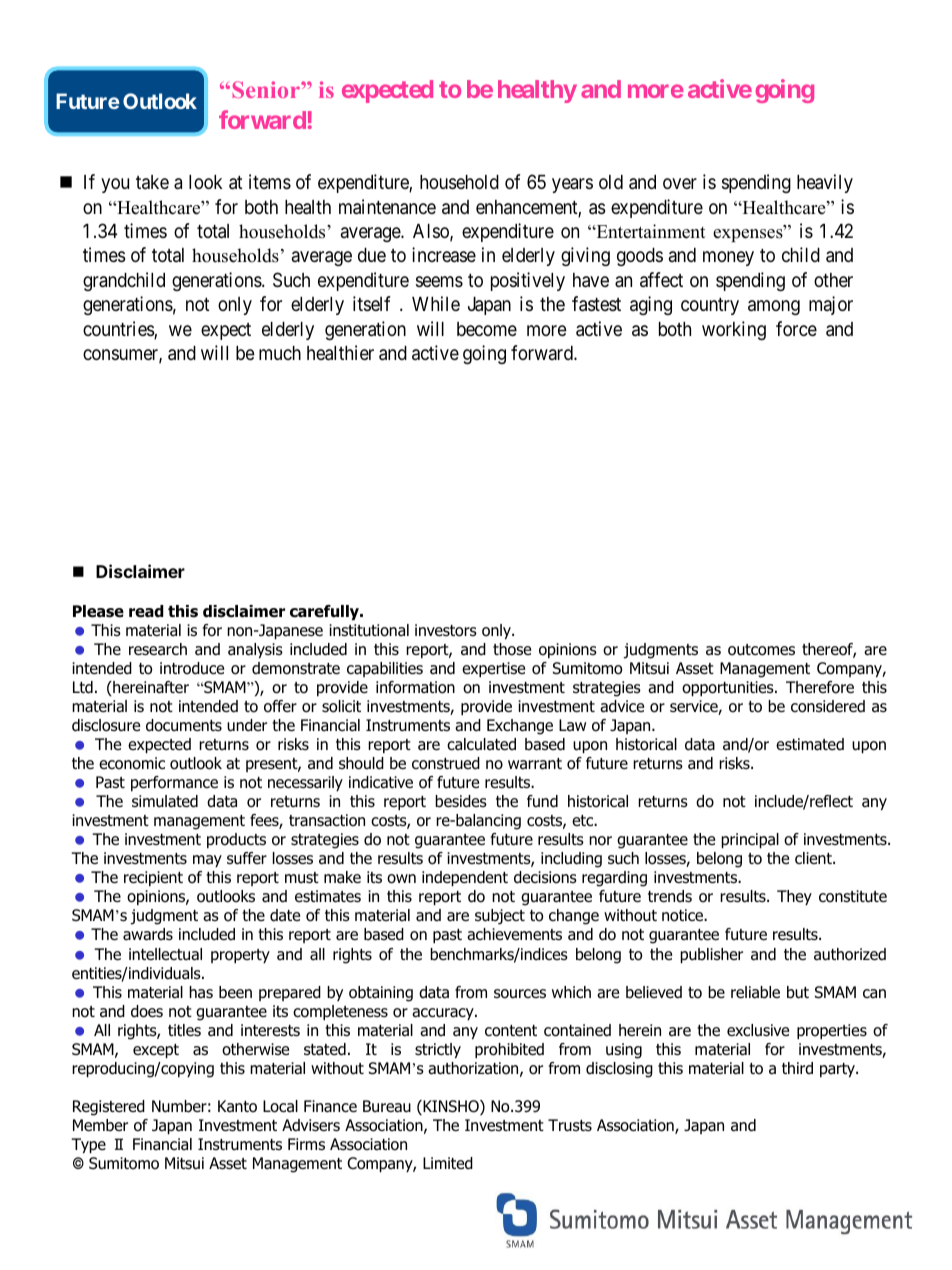  I want to click on independent, so click(465, 878).
